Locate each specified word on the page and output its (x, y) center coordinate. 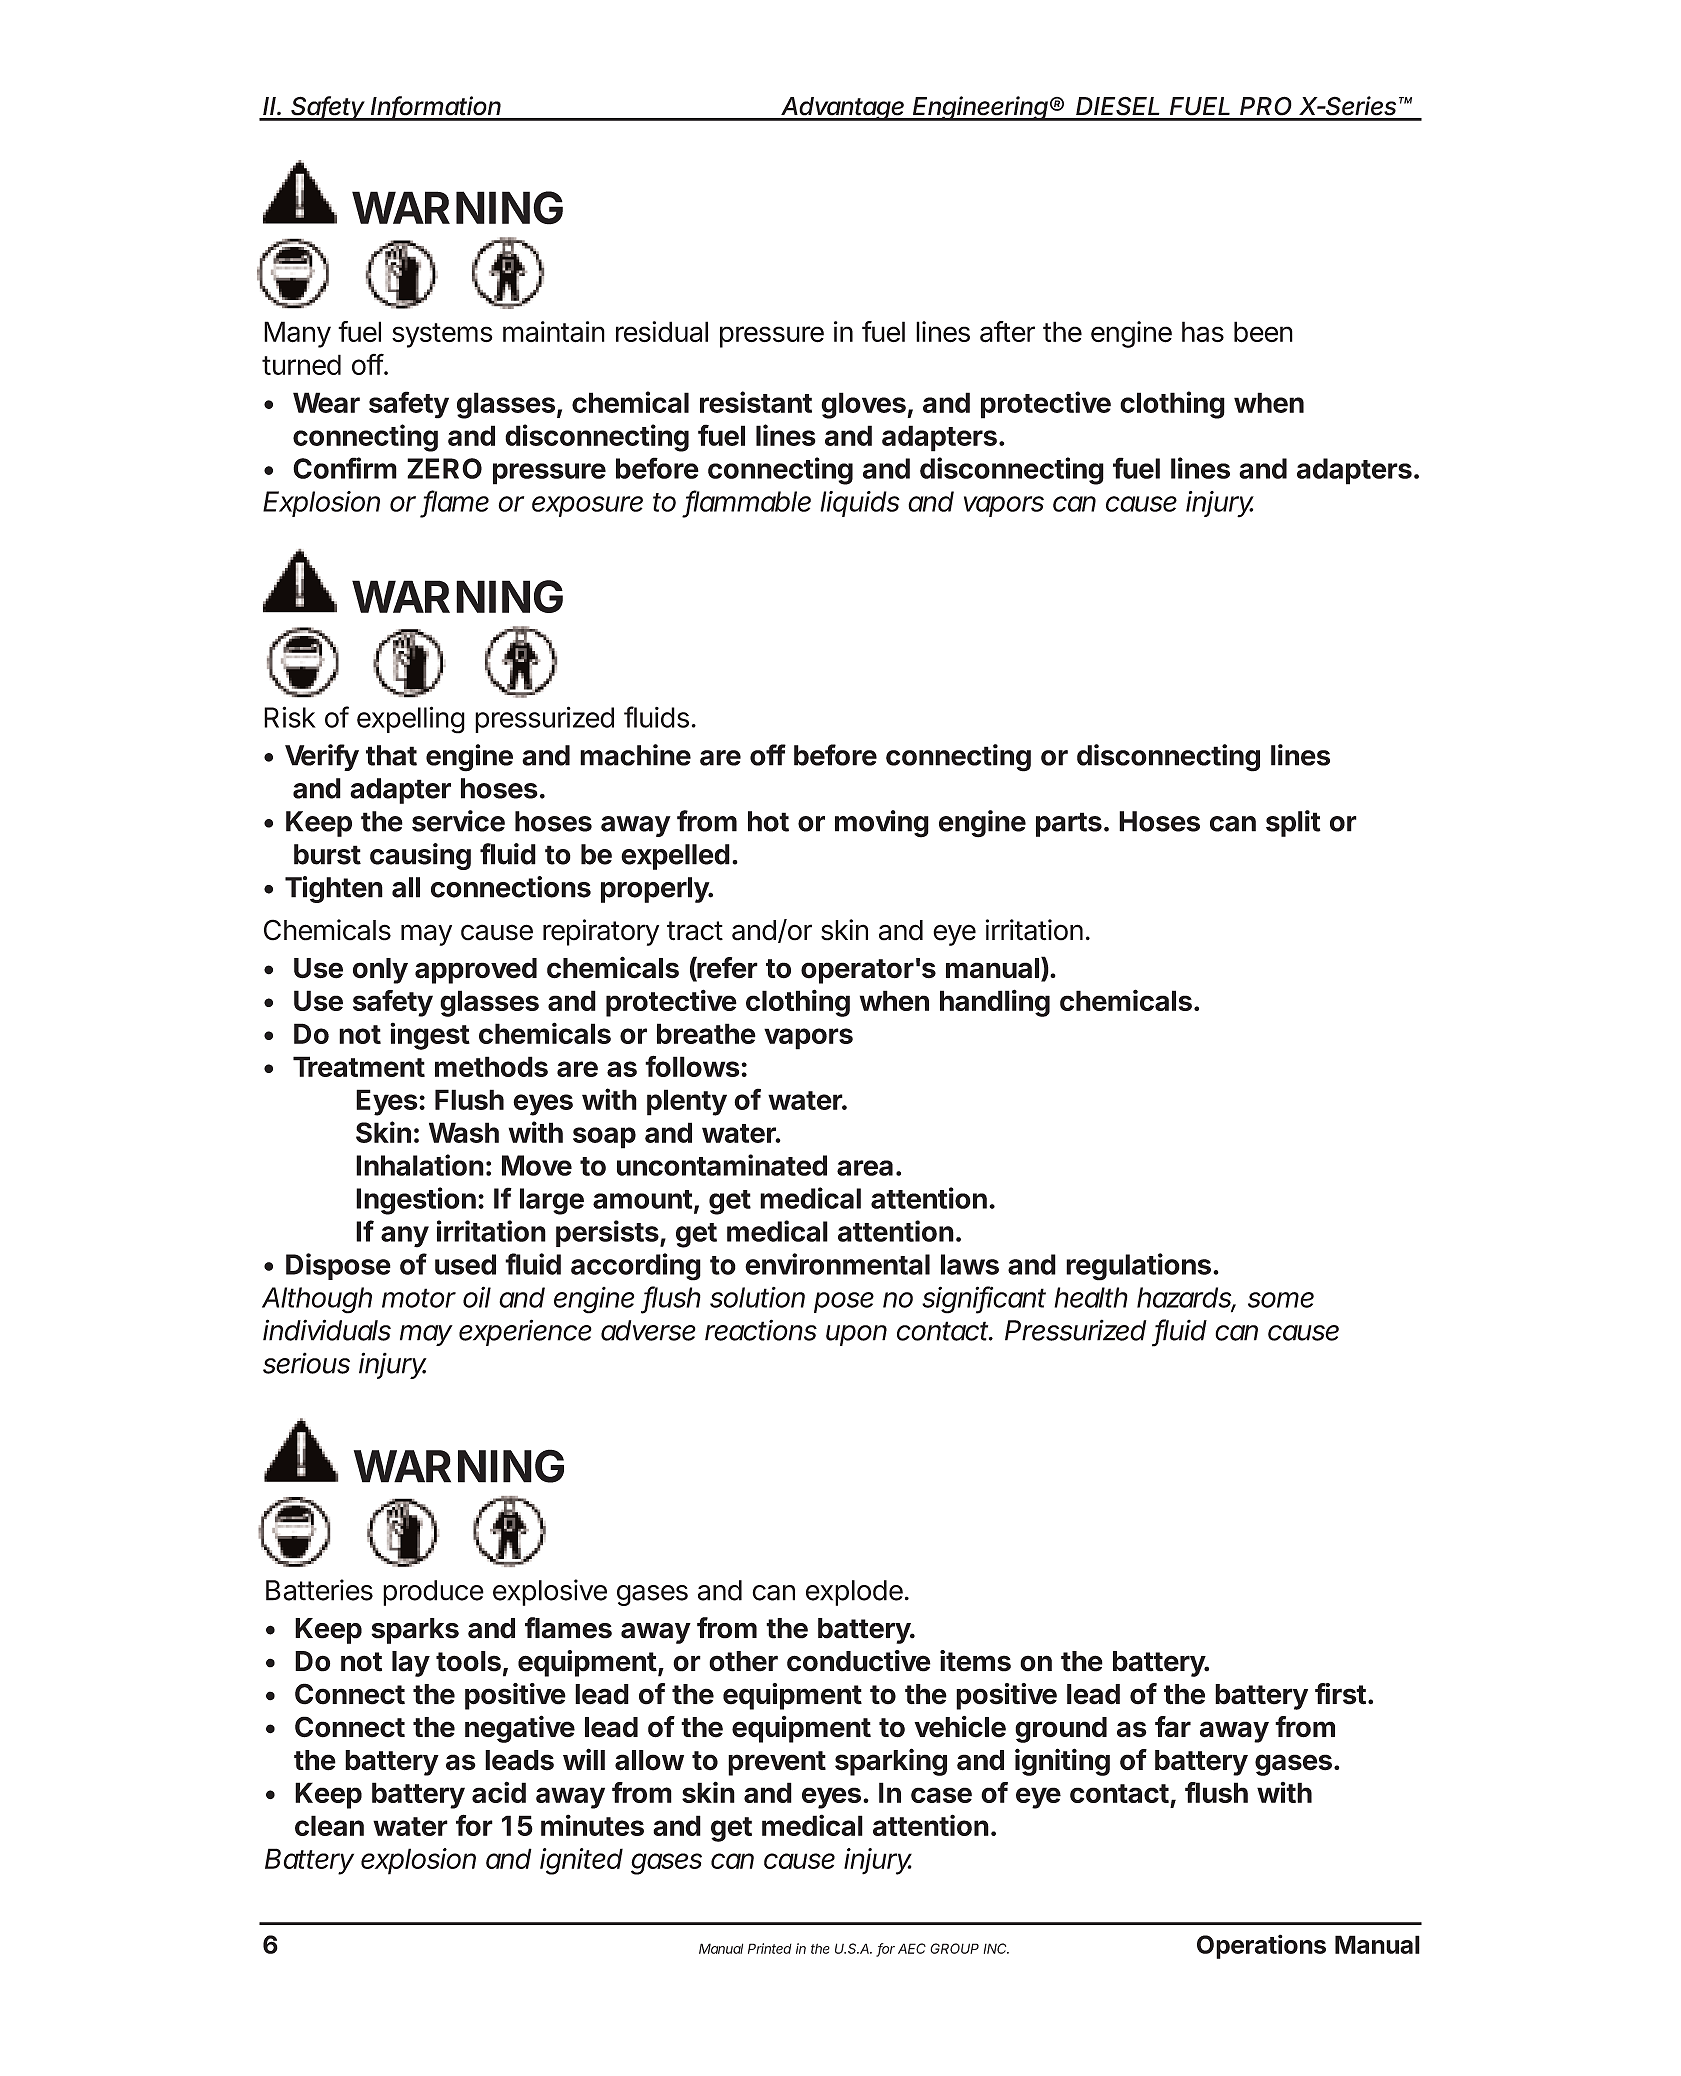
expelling (411, 720)
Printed (770, 1948)
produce (433, 1593)
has (1203, 331)
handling (995, 1003)
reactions (761, 1330)
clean (329, 1825)
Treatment (359, 1066)
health (1091, 1297)
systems (442, 335)
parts (1070, 824)
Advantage (843, 109)
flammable (748, 502)
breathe (706, 1033)
